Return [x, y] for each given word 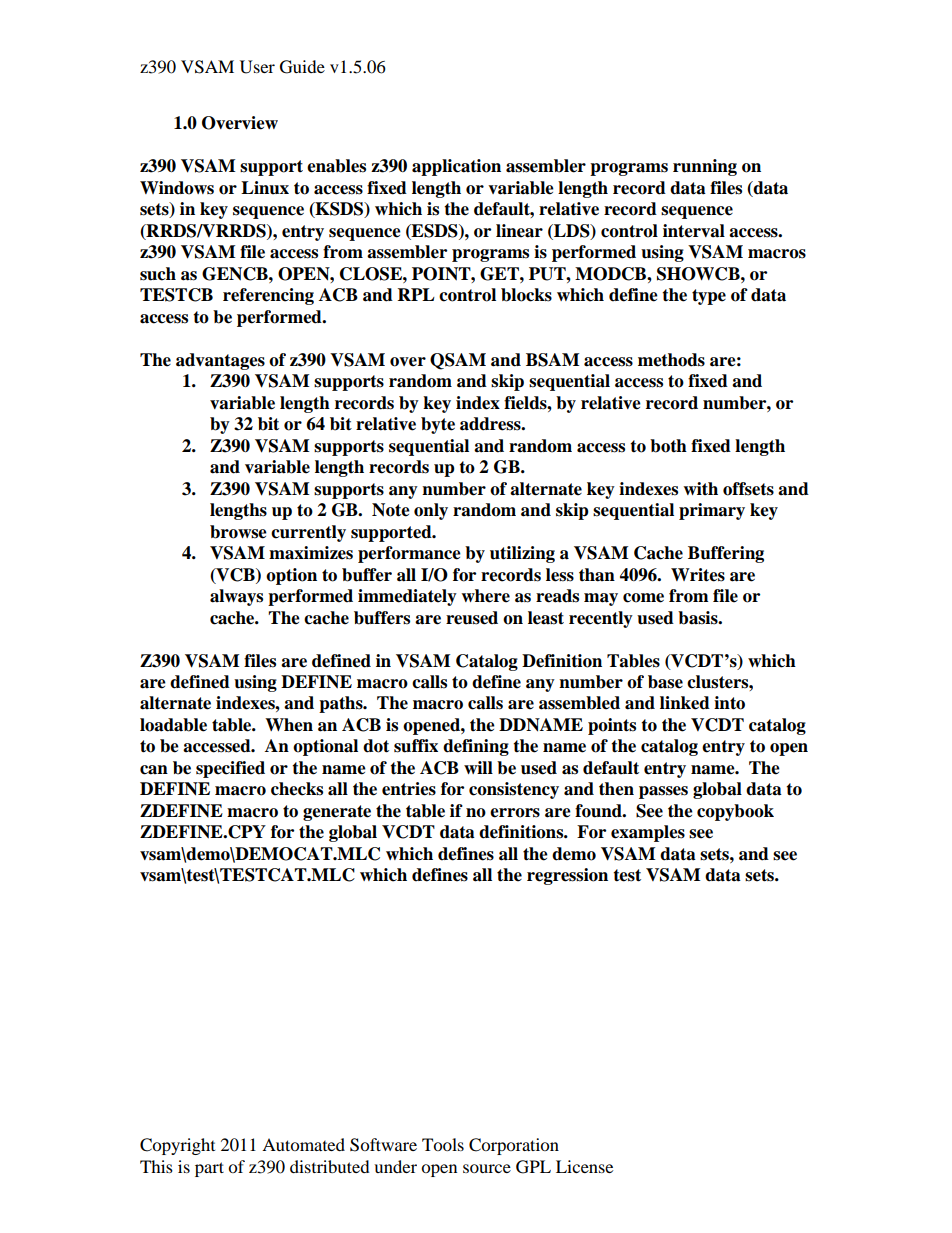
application [456, 167]
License [584, 1166]
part [209, 1169]
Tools [443, 1144]
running [705, 167]
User [257, 67]
